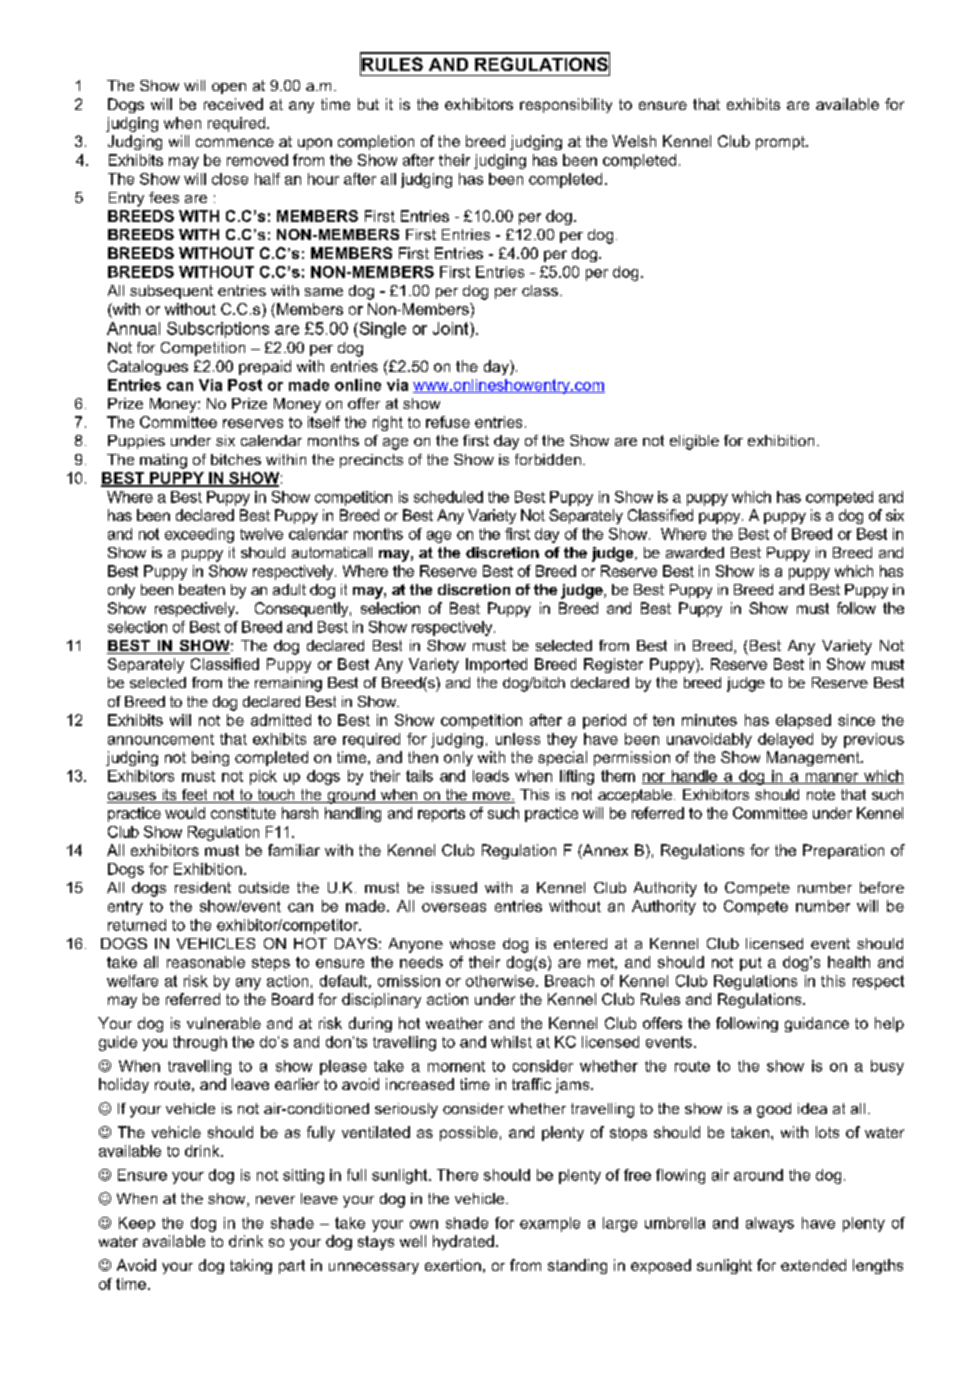 The width and height of the document is (970, 1377). What do you see at coordinates (694, 442) in the document?
I see `eligible` at bounding box center [694, 442].
